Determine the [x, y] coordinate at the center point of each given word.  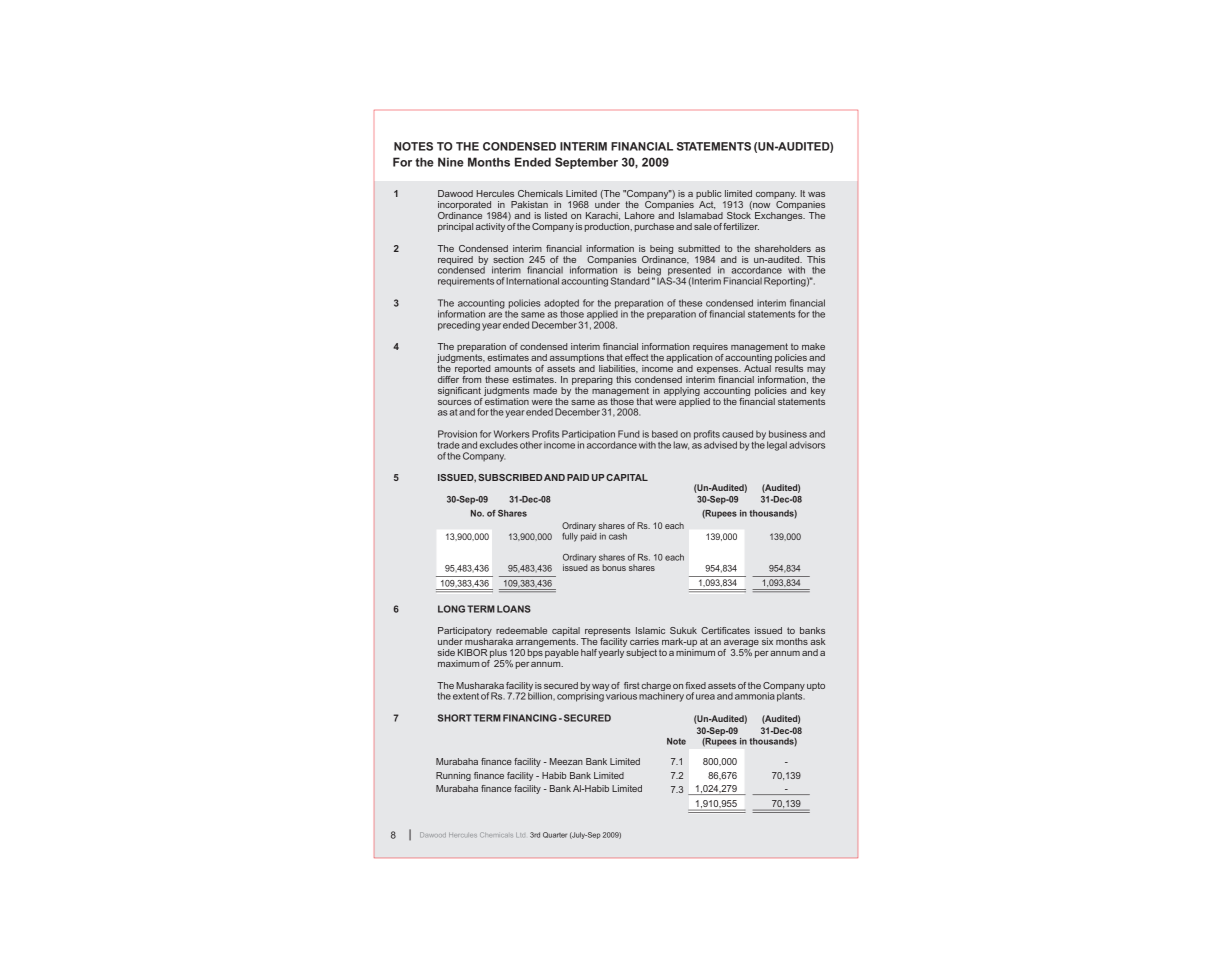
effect [637, 357]
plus [498, 653]
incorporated [466, 207]
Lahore [640, 215]
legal [777, 446]
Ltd [520, 835]
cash [618, 536]
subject [641, 653]
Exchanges [780, 216]
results [789, 368]
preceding [459, 326]
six [767, 641]
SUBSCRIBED [510, 477]
